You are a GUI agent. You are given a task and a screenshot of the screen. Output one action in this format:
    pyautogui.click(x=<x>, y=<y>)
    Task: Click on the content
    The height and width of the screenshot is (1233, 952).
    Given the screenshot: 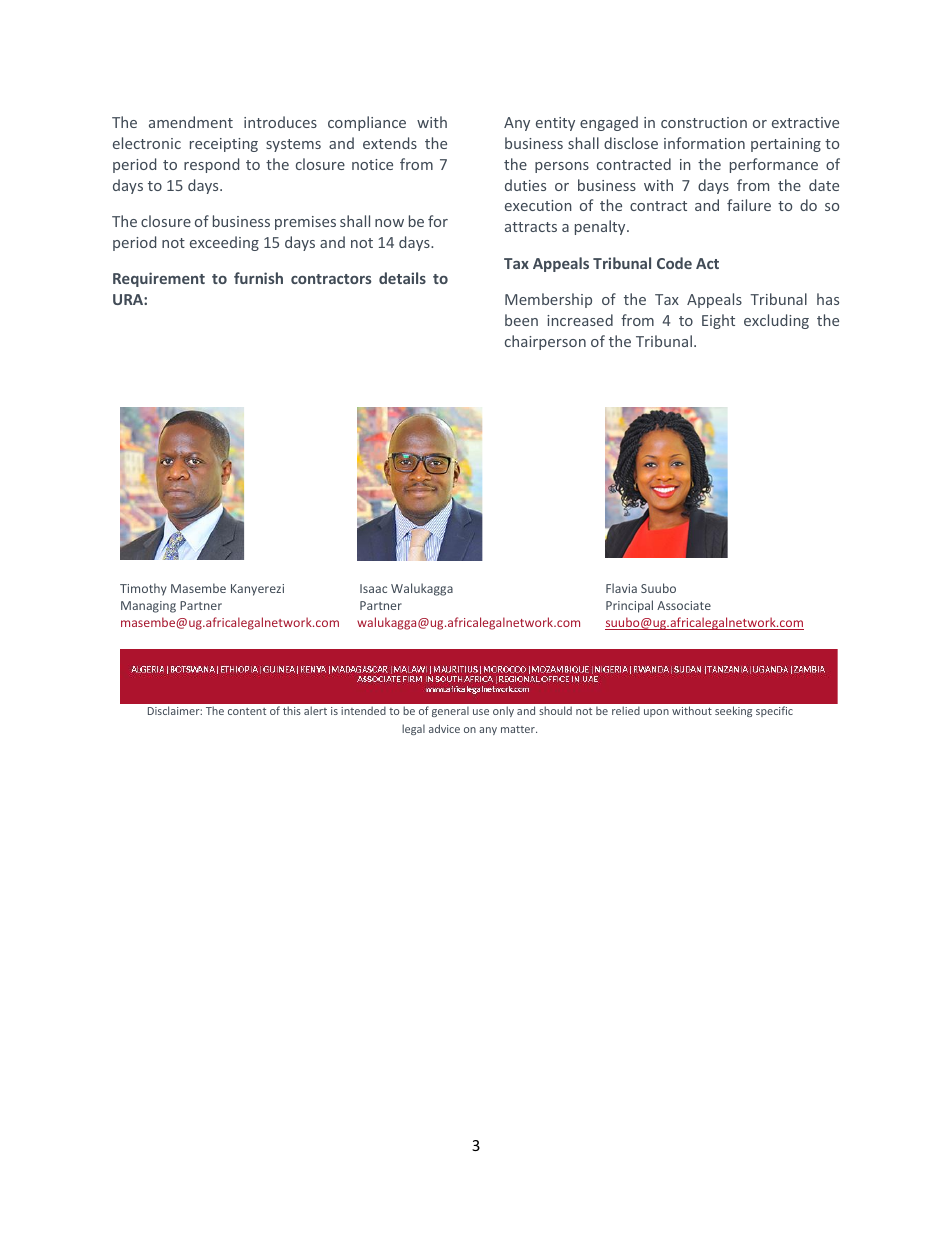 What is the action you would take?
    pyautogui.click(x=247, y=711)
